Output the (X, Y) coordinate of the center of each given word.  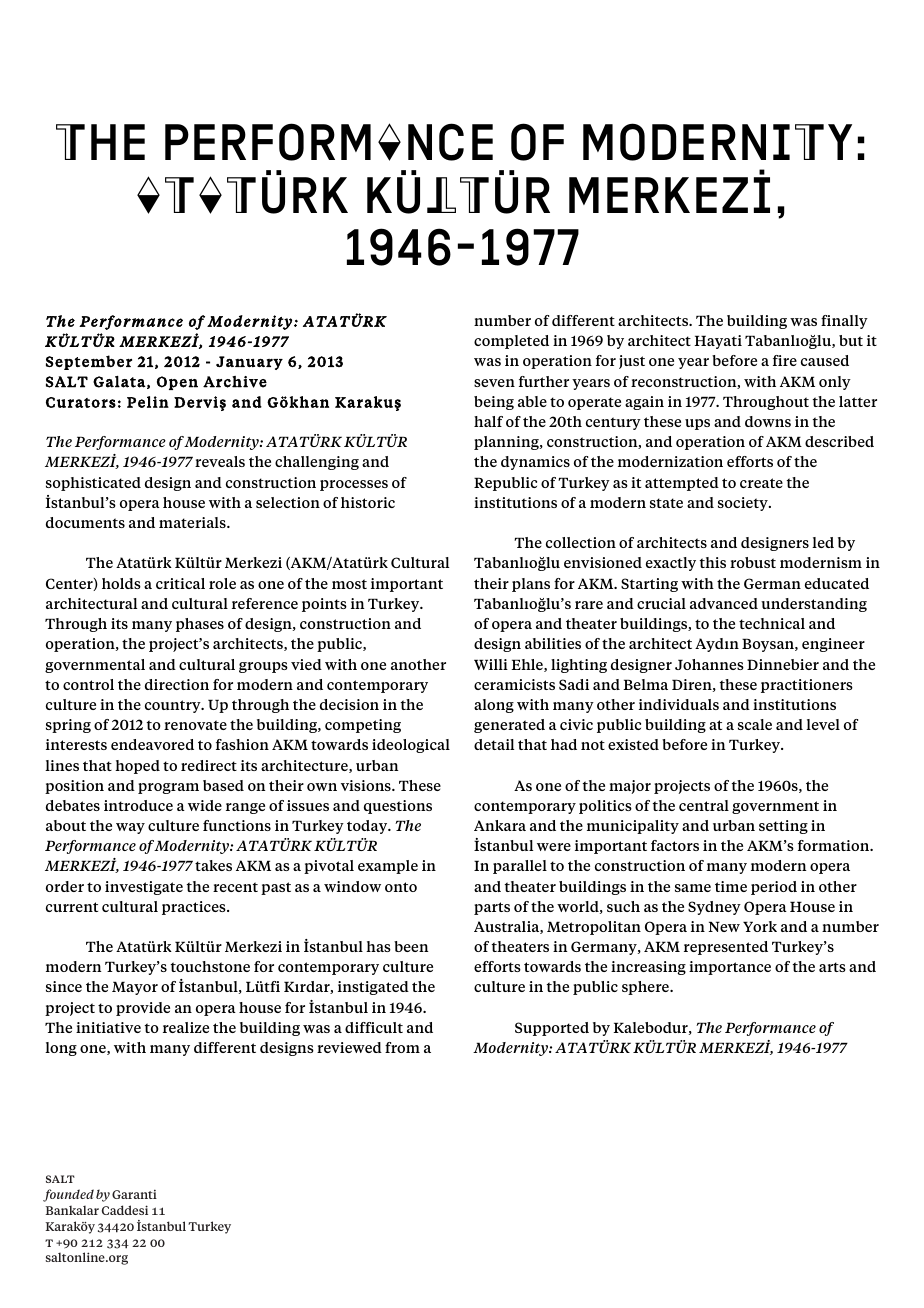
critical (180, 583)
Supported (552, 1029)
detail (494, 744)
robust (753, 562)
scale (755, 724)
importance (730, 968)
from (402, 1047)
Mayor (135, 988)
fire (785, 360)
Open (177, 383)
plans (531, 585)
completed (511, 342)
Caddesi (125, 1210)
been (411, 946)
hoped (137, 767)
